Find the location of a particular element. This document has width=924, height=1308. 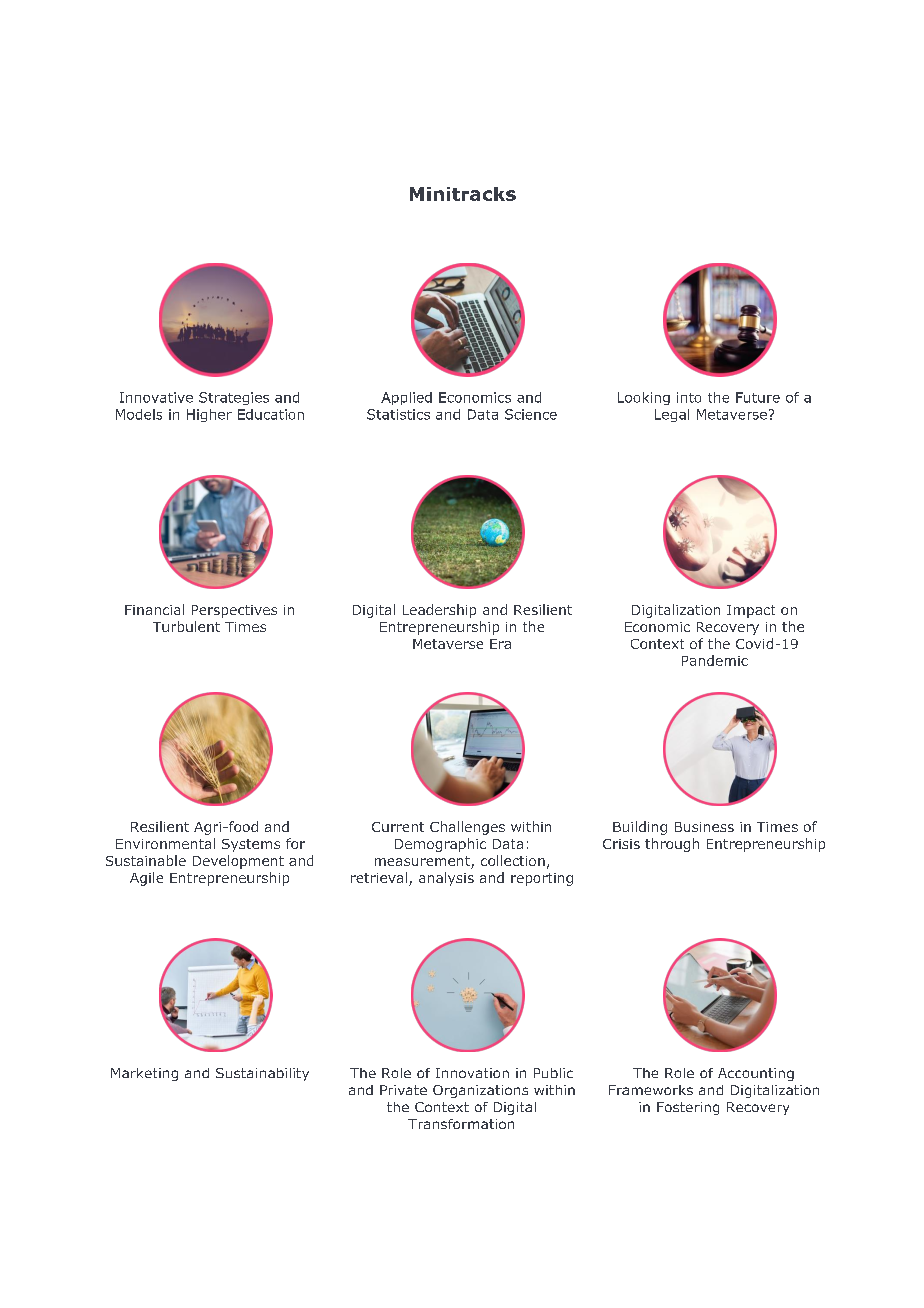

Organizations is located at coordinates (480, 1091).
